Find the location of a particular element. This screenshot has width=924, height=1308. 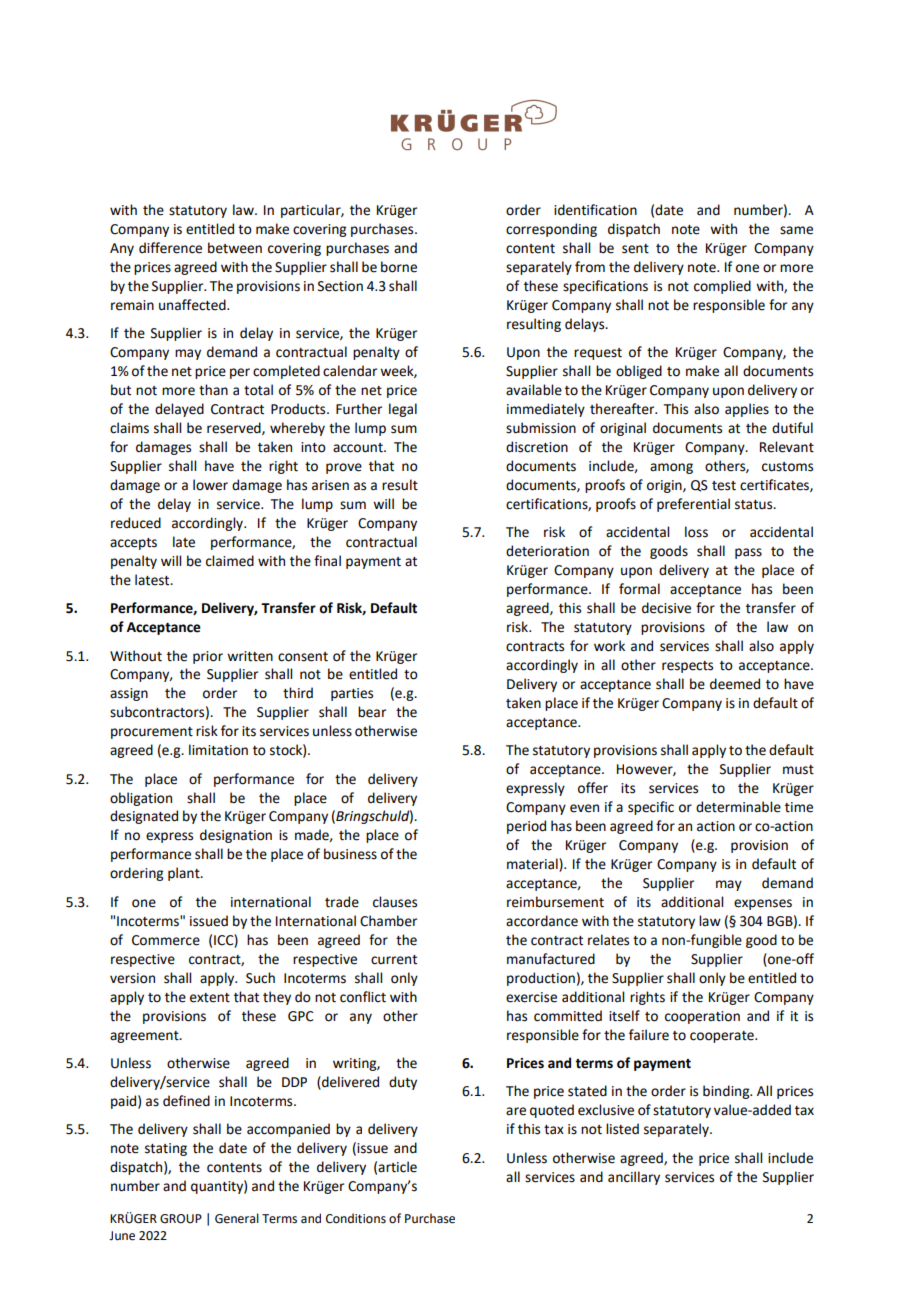

borne is located at coordinates (399, 267).
